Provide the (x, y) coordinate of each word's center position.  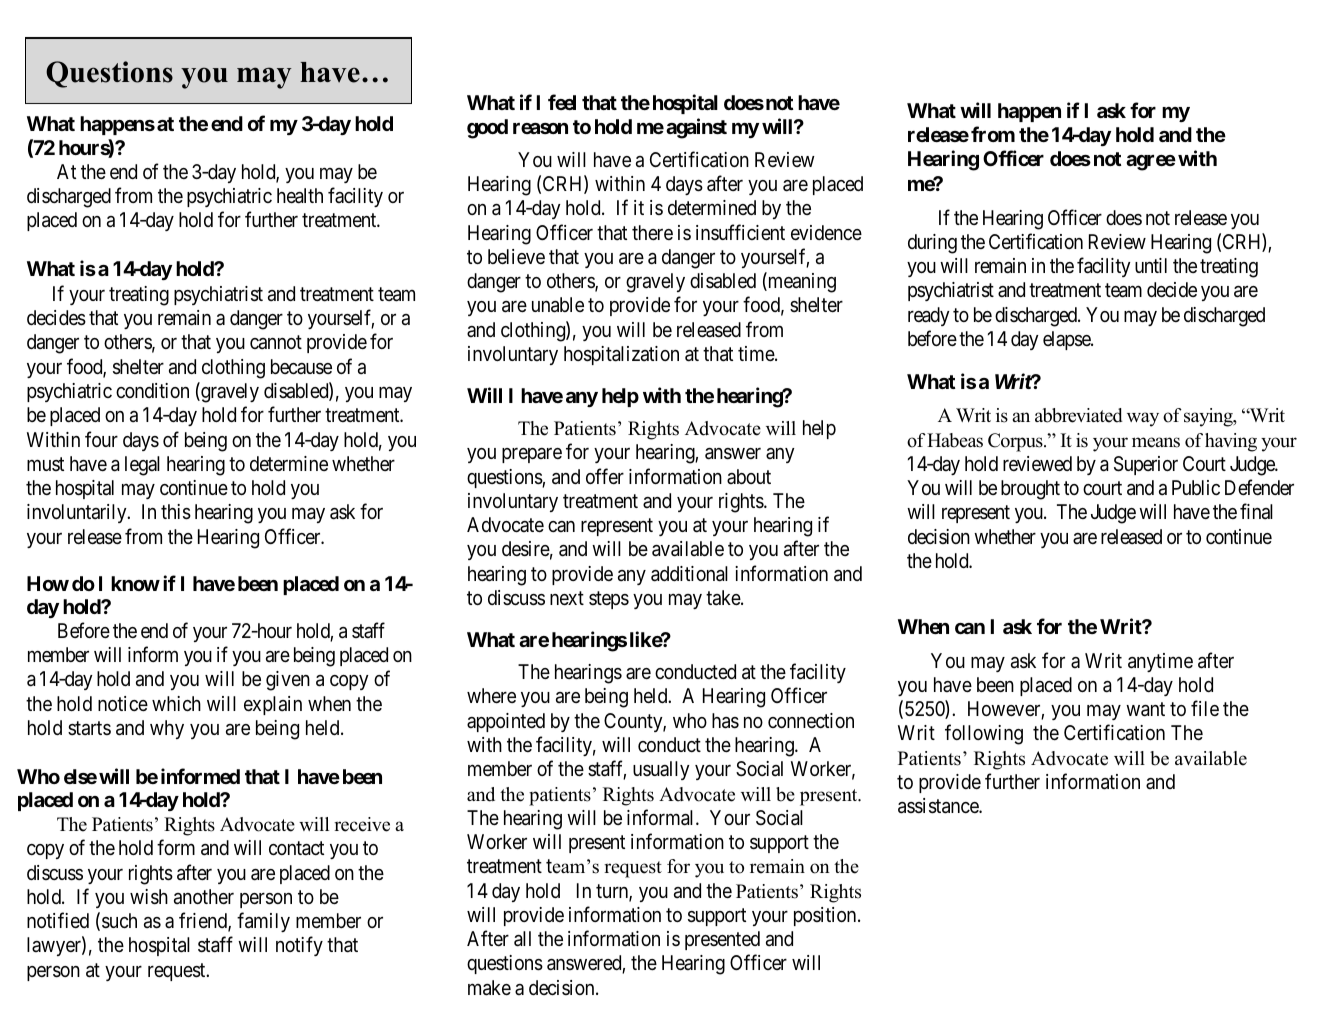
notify (299, 946)
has (725, 721)
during (932, 244)
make (489, 988)
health (300, 196)
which (176, 703)
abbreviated (1079, 415)
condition (152, 390)
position (826, 916)
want (1145, 709)
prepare (532, 455)
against (696, 128)
